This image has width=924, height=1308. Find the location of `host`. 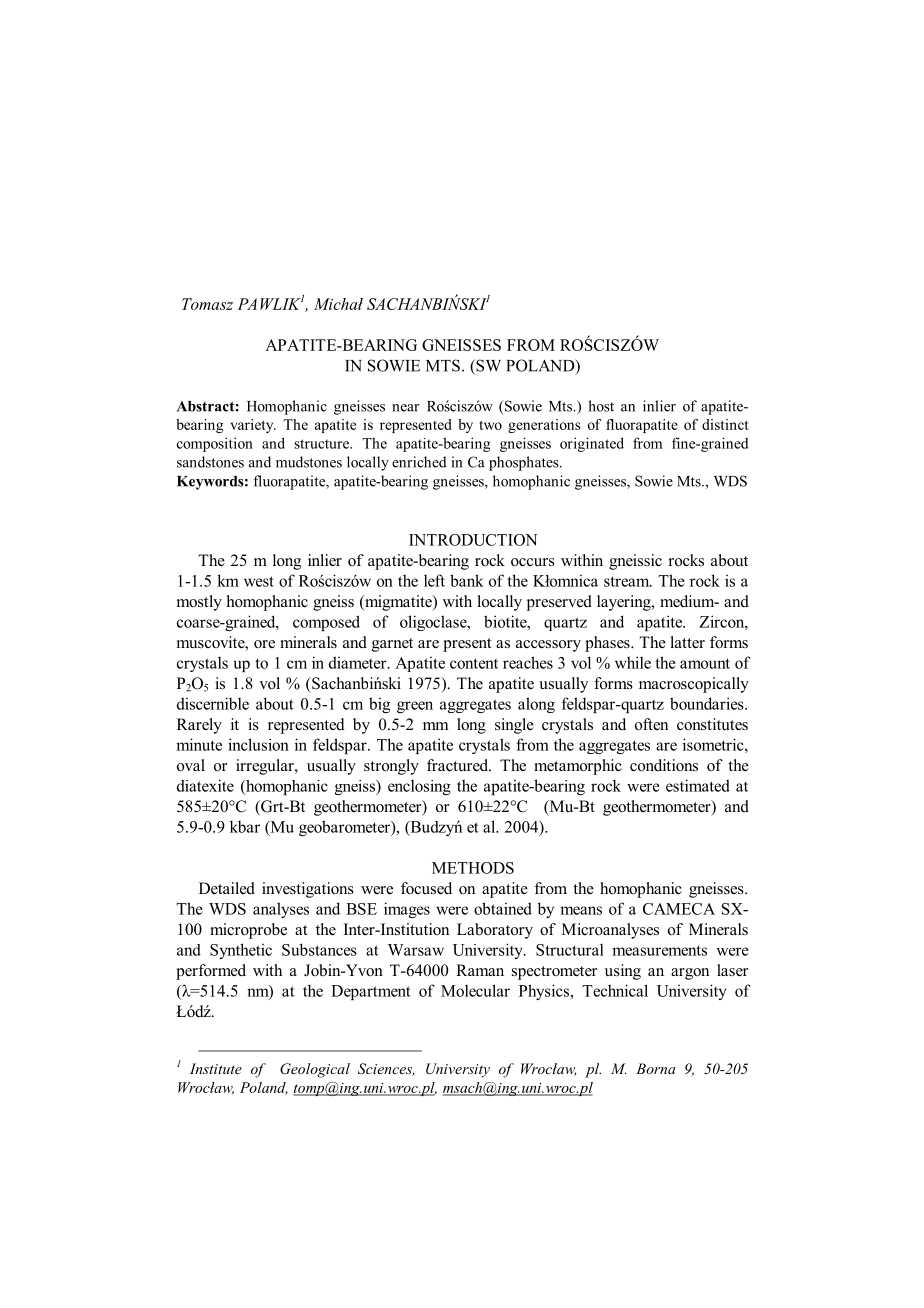

host is located at coordinates (601, 406).
